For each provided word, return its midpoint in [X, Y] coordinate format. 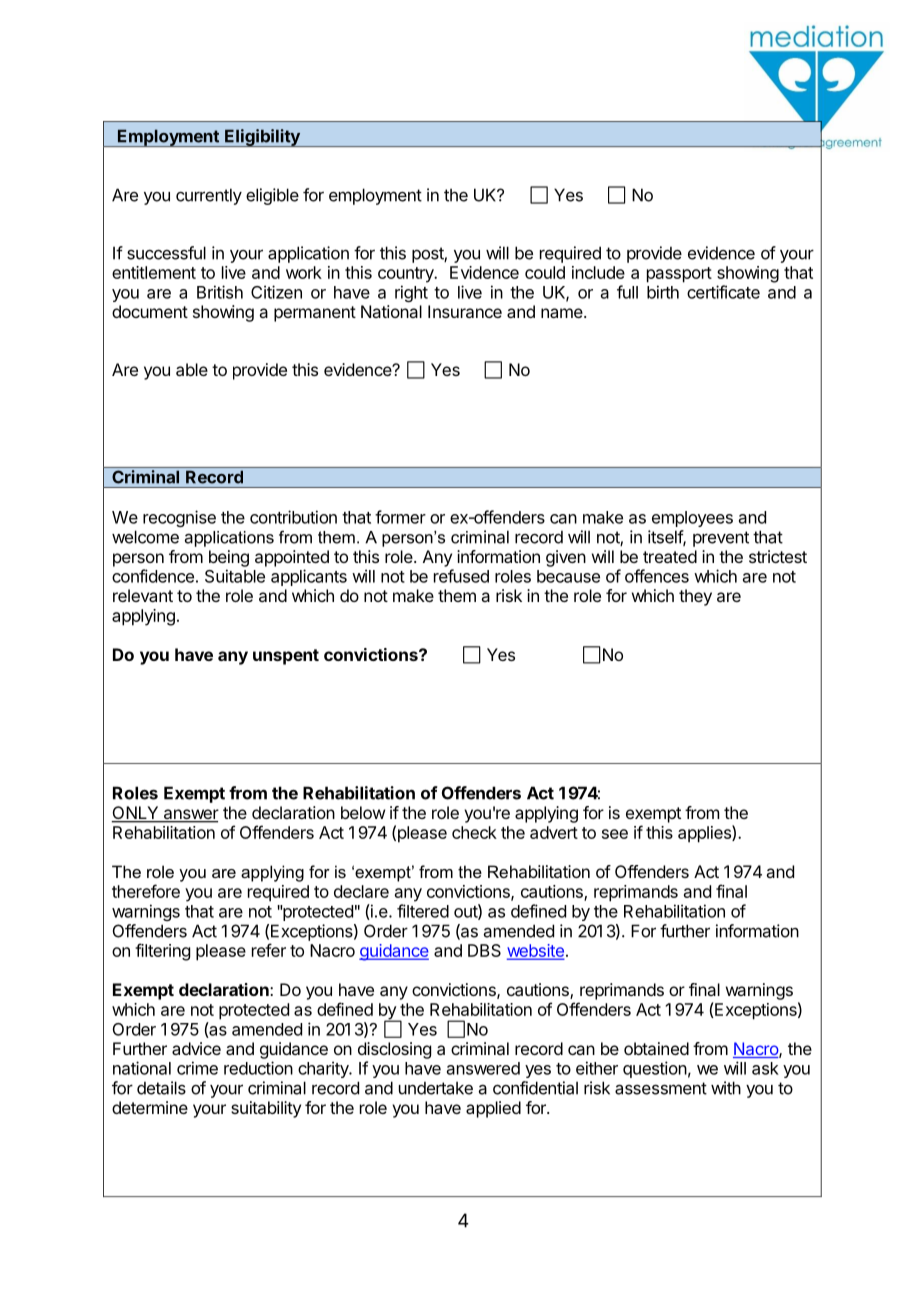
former [400, 517]
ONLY [136, 814]
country [407, 275]
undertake [436, 1088]
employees [692, 519]
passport [679, 275]
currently [209, 196]
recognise [179, 518]
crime [197, 1068]
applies [705, 834]
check [474, 832]
